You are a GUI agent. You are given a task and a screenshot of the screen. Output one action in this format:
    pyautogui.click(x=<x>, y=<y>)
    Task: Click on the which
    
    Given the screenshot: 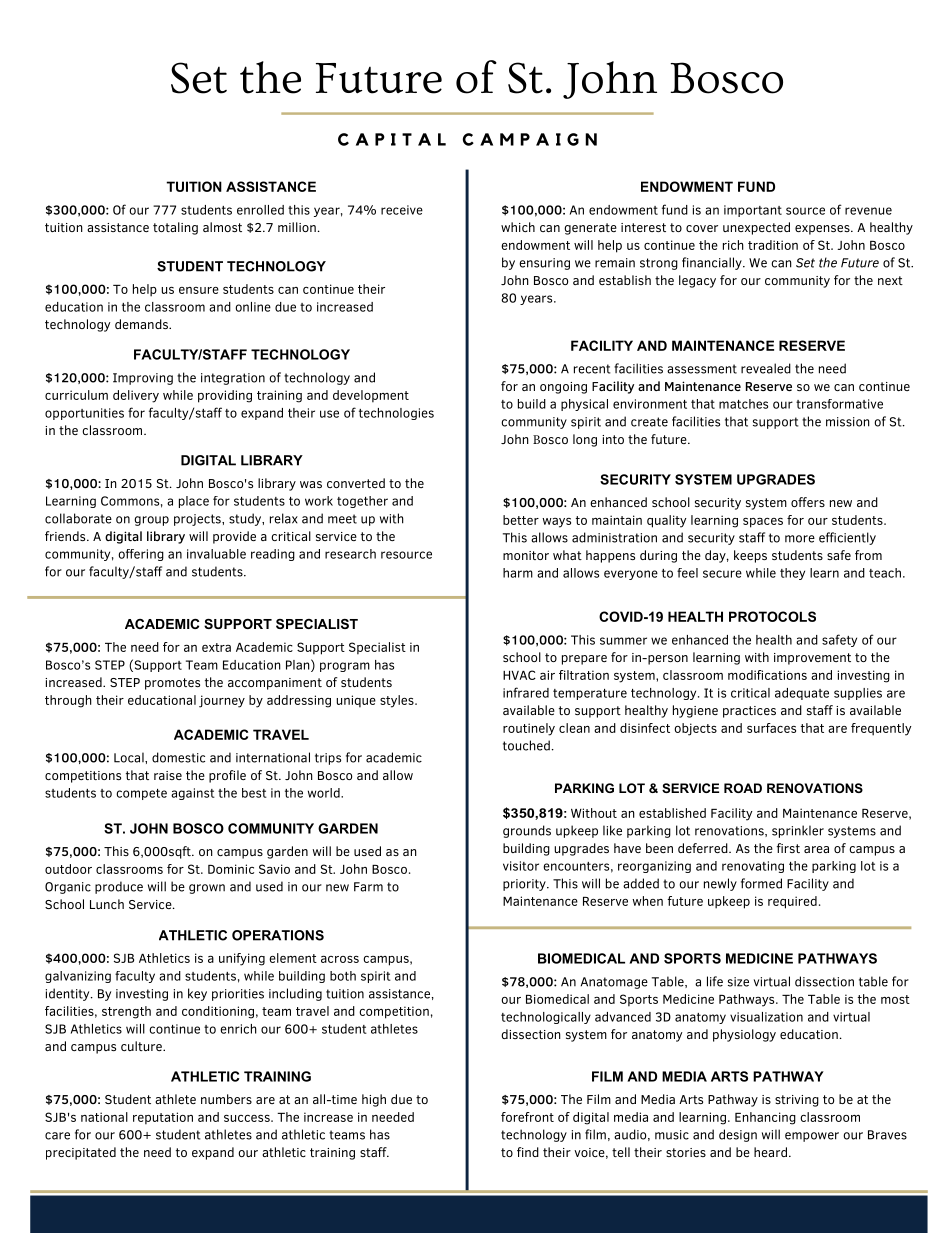 What is the action you would take?
    pyautogui.click(x=518, y=227)
